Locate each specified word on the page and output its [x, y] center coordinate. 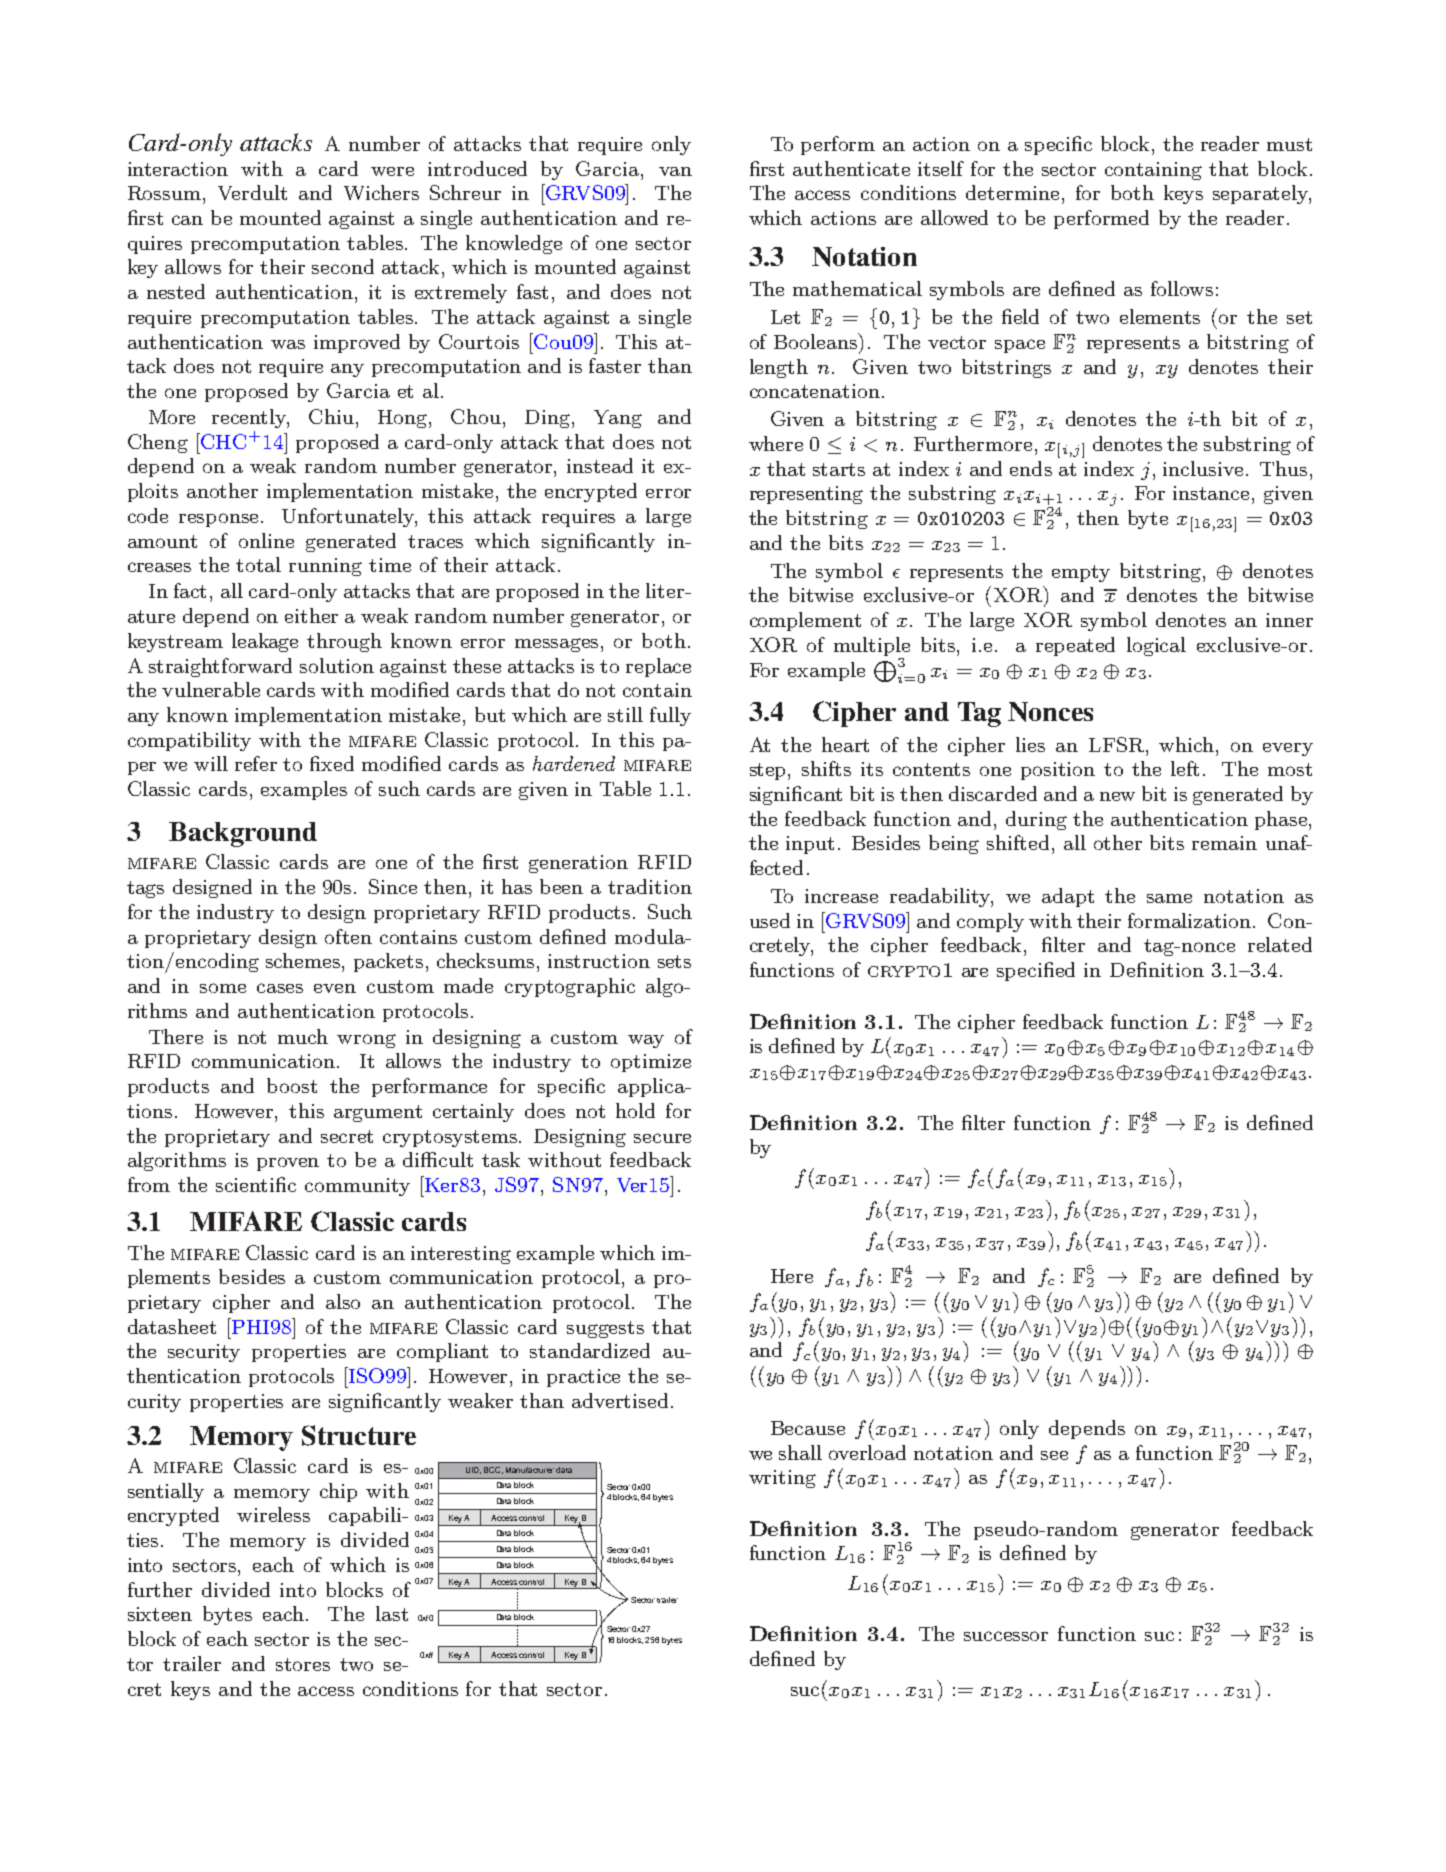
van [675, 171]
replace [658, 667]
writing [782, 1479]
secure [662, 1138]
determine [1014, 192]
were [392, 171]
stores [303, 1664]
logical [1156, 646]
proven [288, 1164]
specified [1036, 971]
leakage [265, 642]
